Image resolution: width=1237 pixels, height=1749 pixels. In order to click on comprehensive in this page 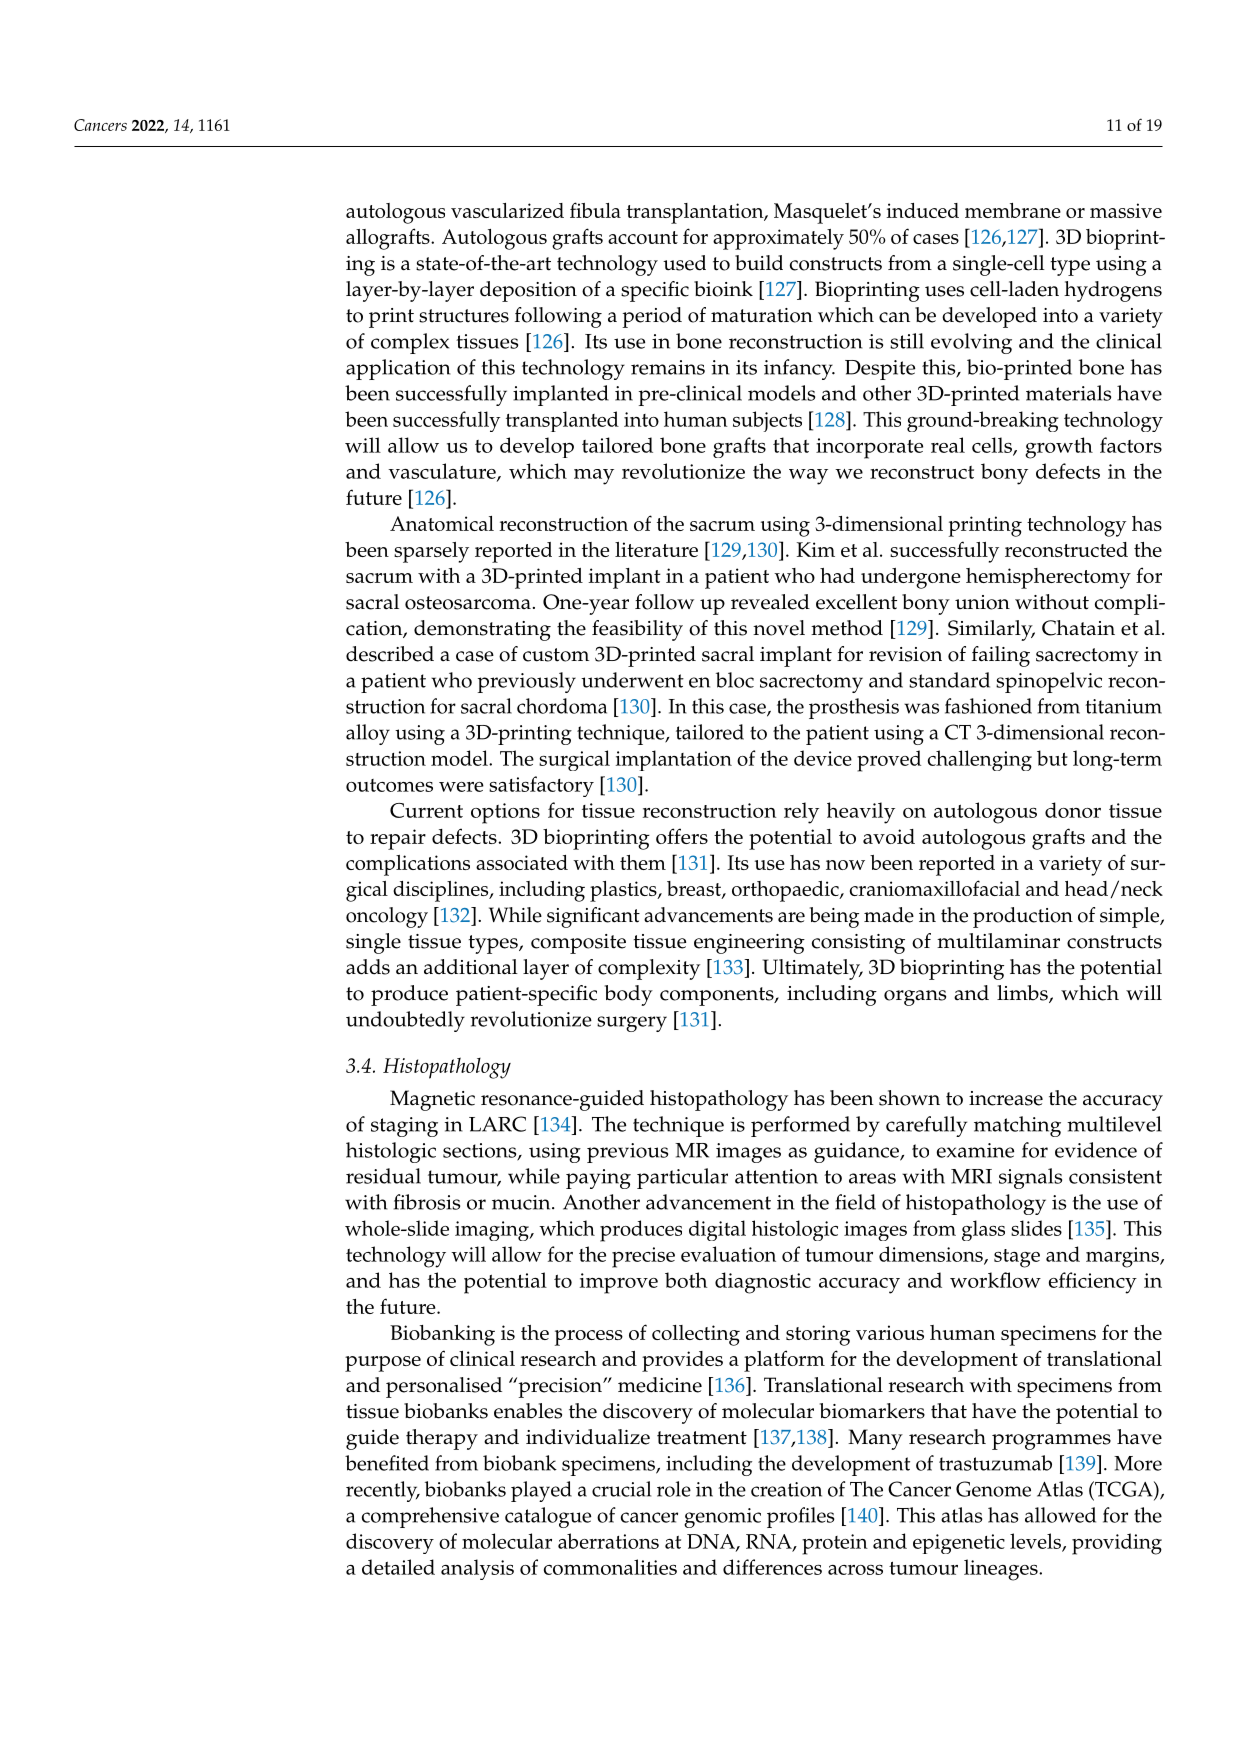, I will do `click(430, 1517)`.
